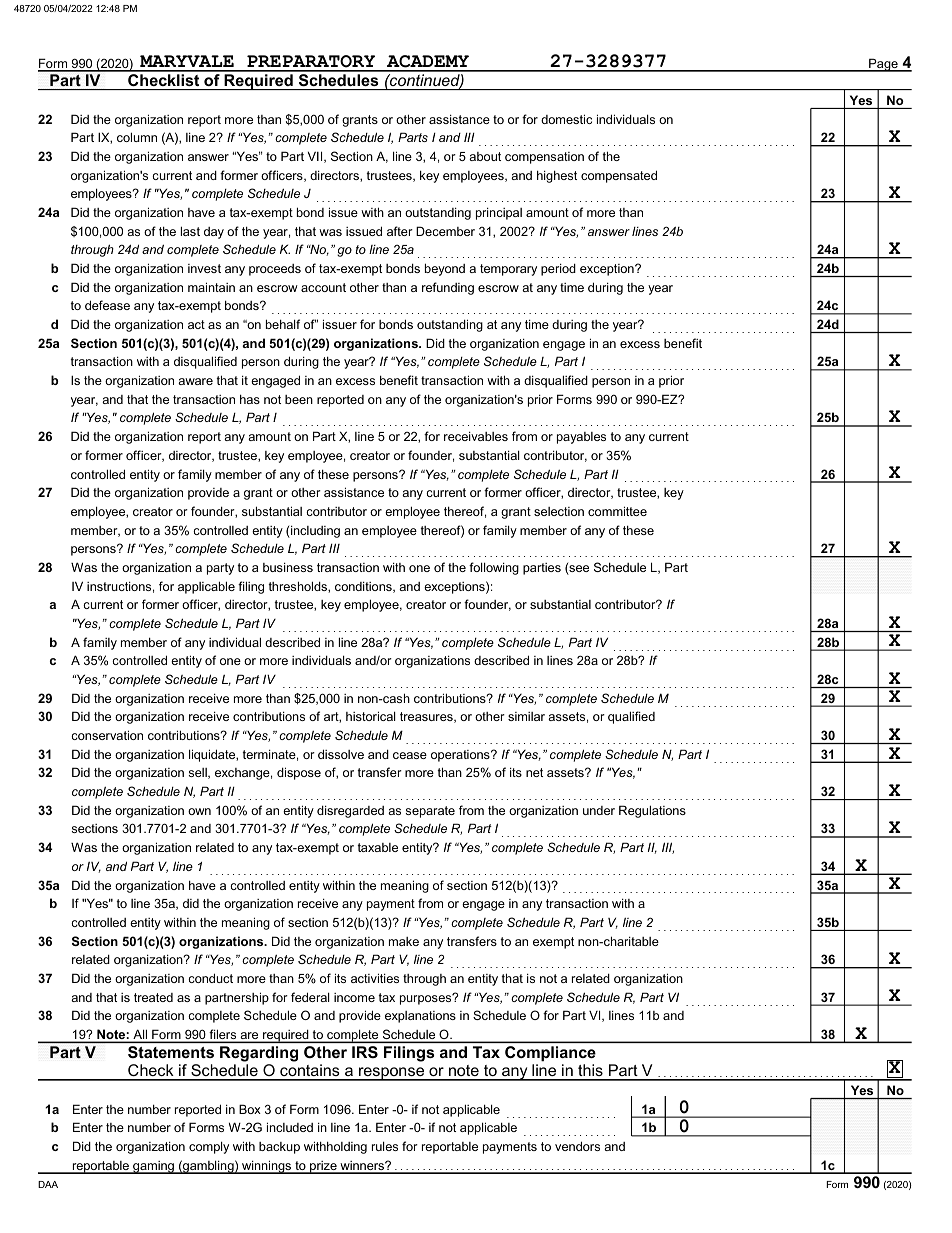 The image size is (952, 1233). Describe the element at coordinates (428, 63) in the image. I see `ACADEMY` at that location.
